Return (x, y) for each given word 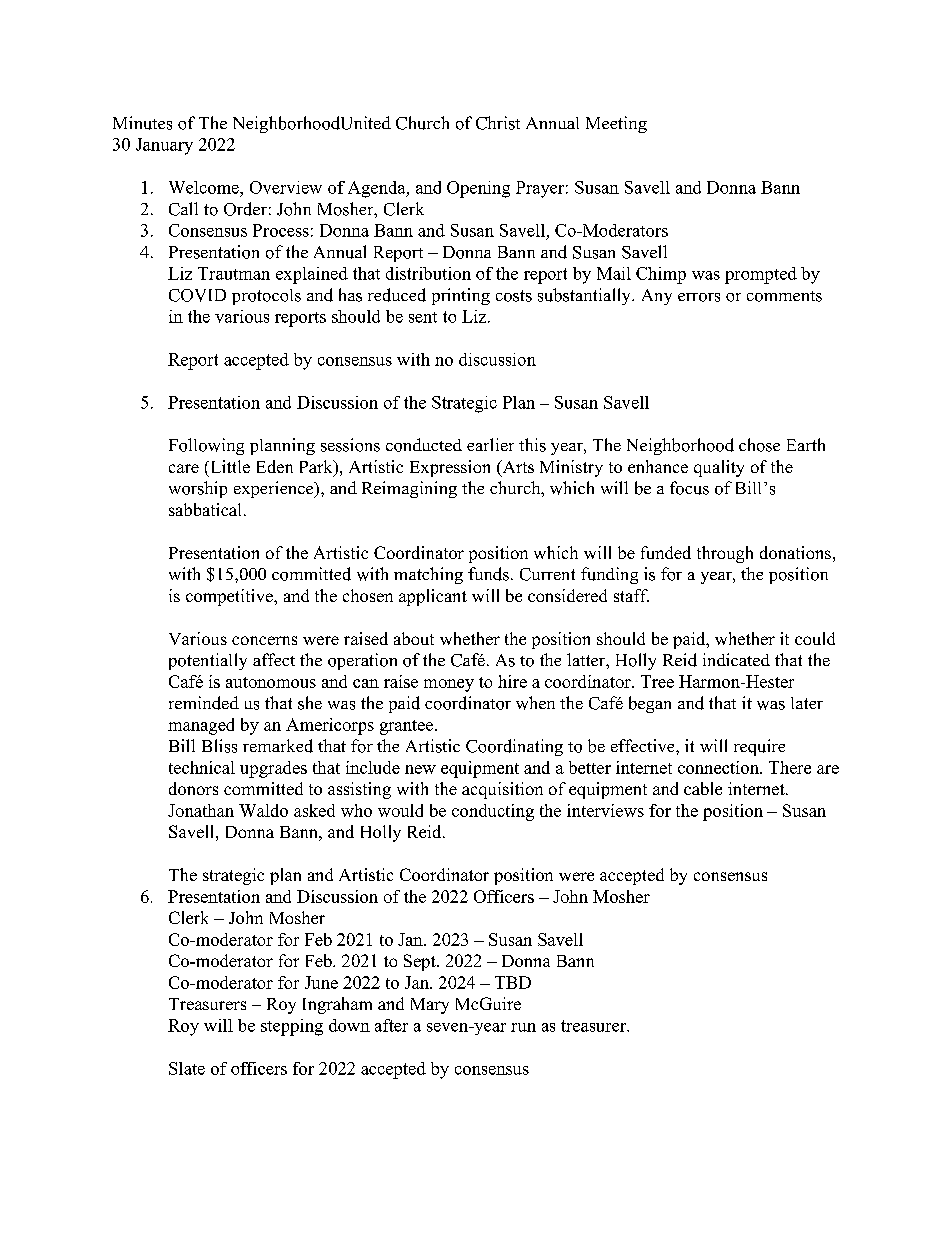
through (725, 554)
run (523, 1027)
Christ (498, 123)
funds (488, 574)
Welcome (205, 187)
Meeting (616, 124)
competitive (230, 597)
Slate (187, 1068)
